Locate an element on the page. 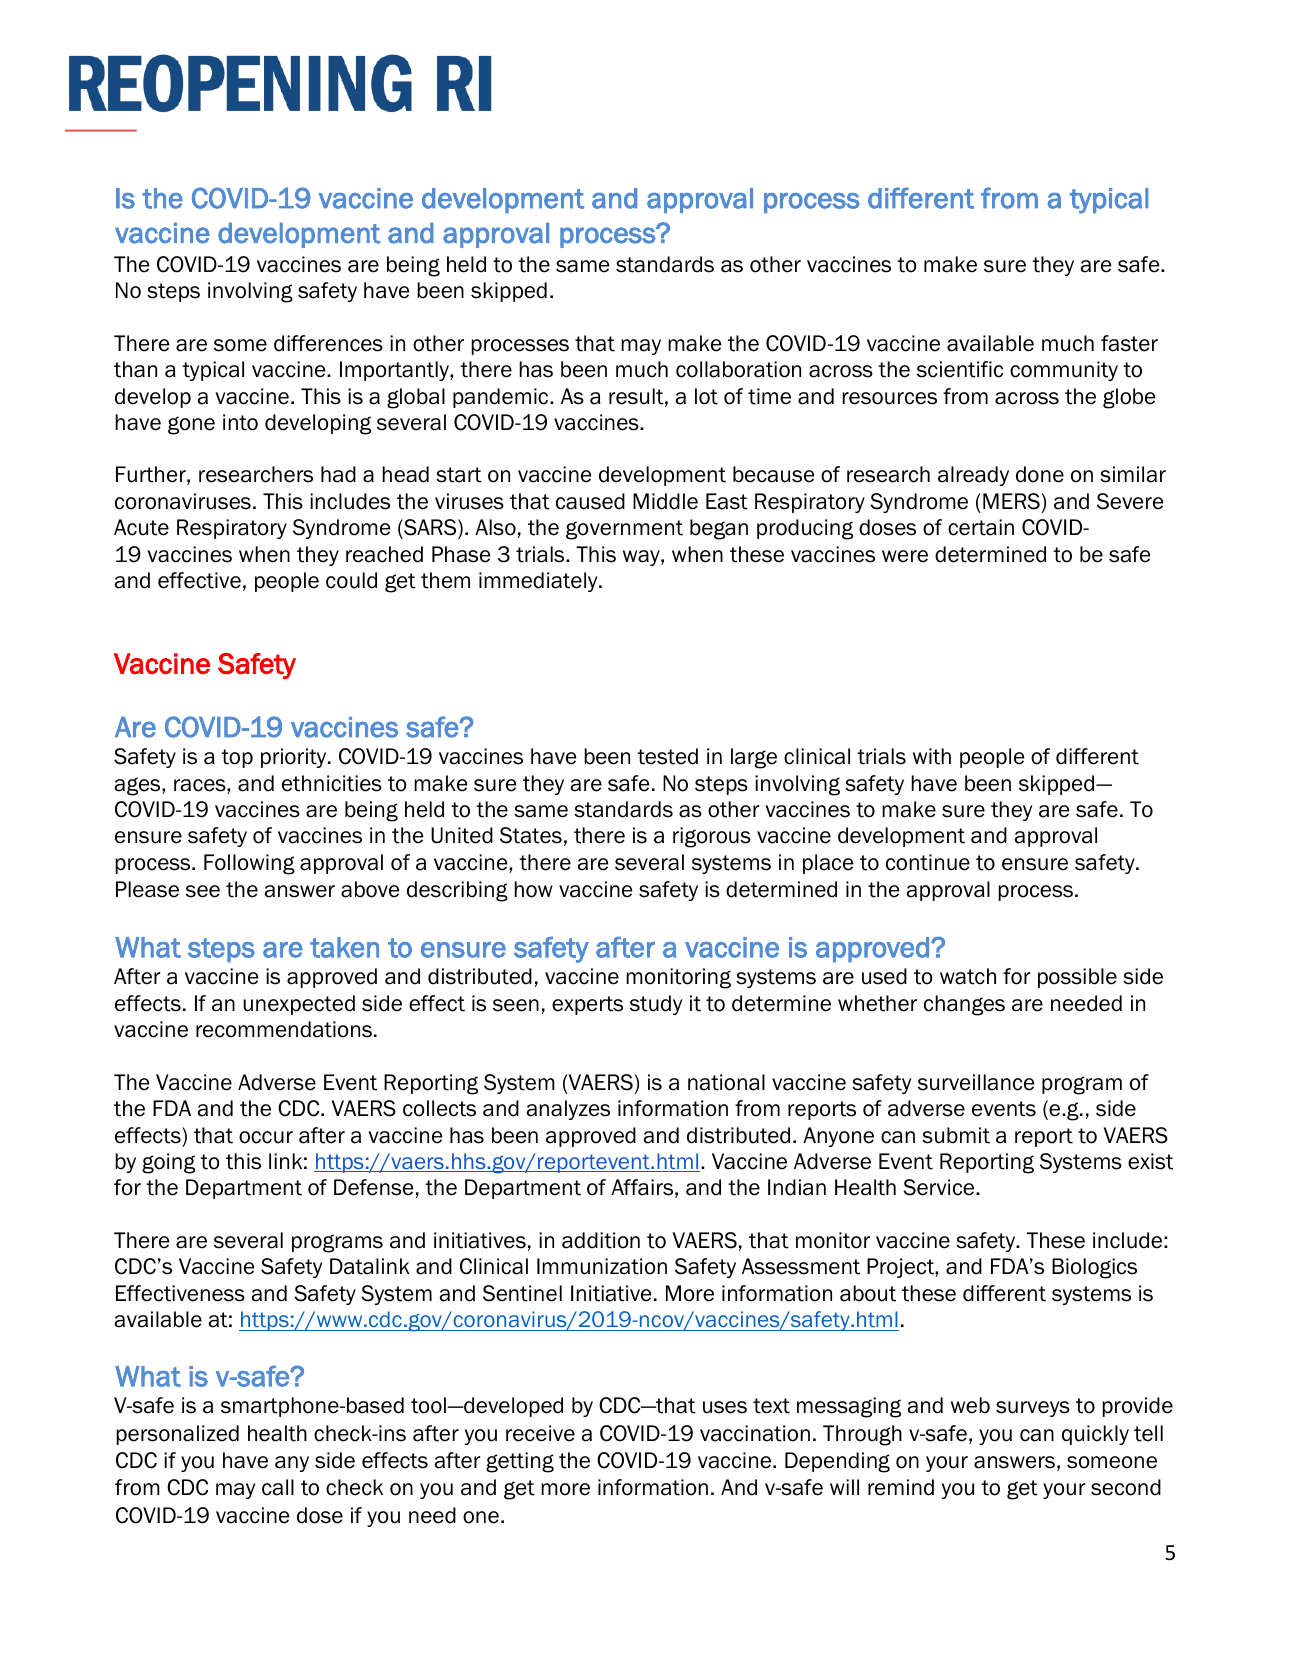  top is located at coordinates (237, 758).
